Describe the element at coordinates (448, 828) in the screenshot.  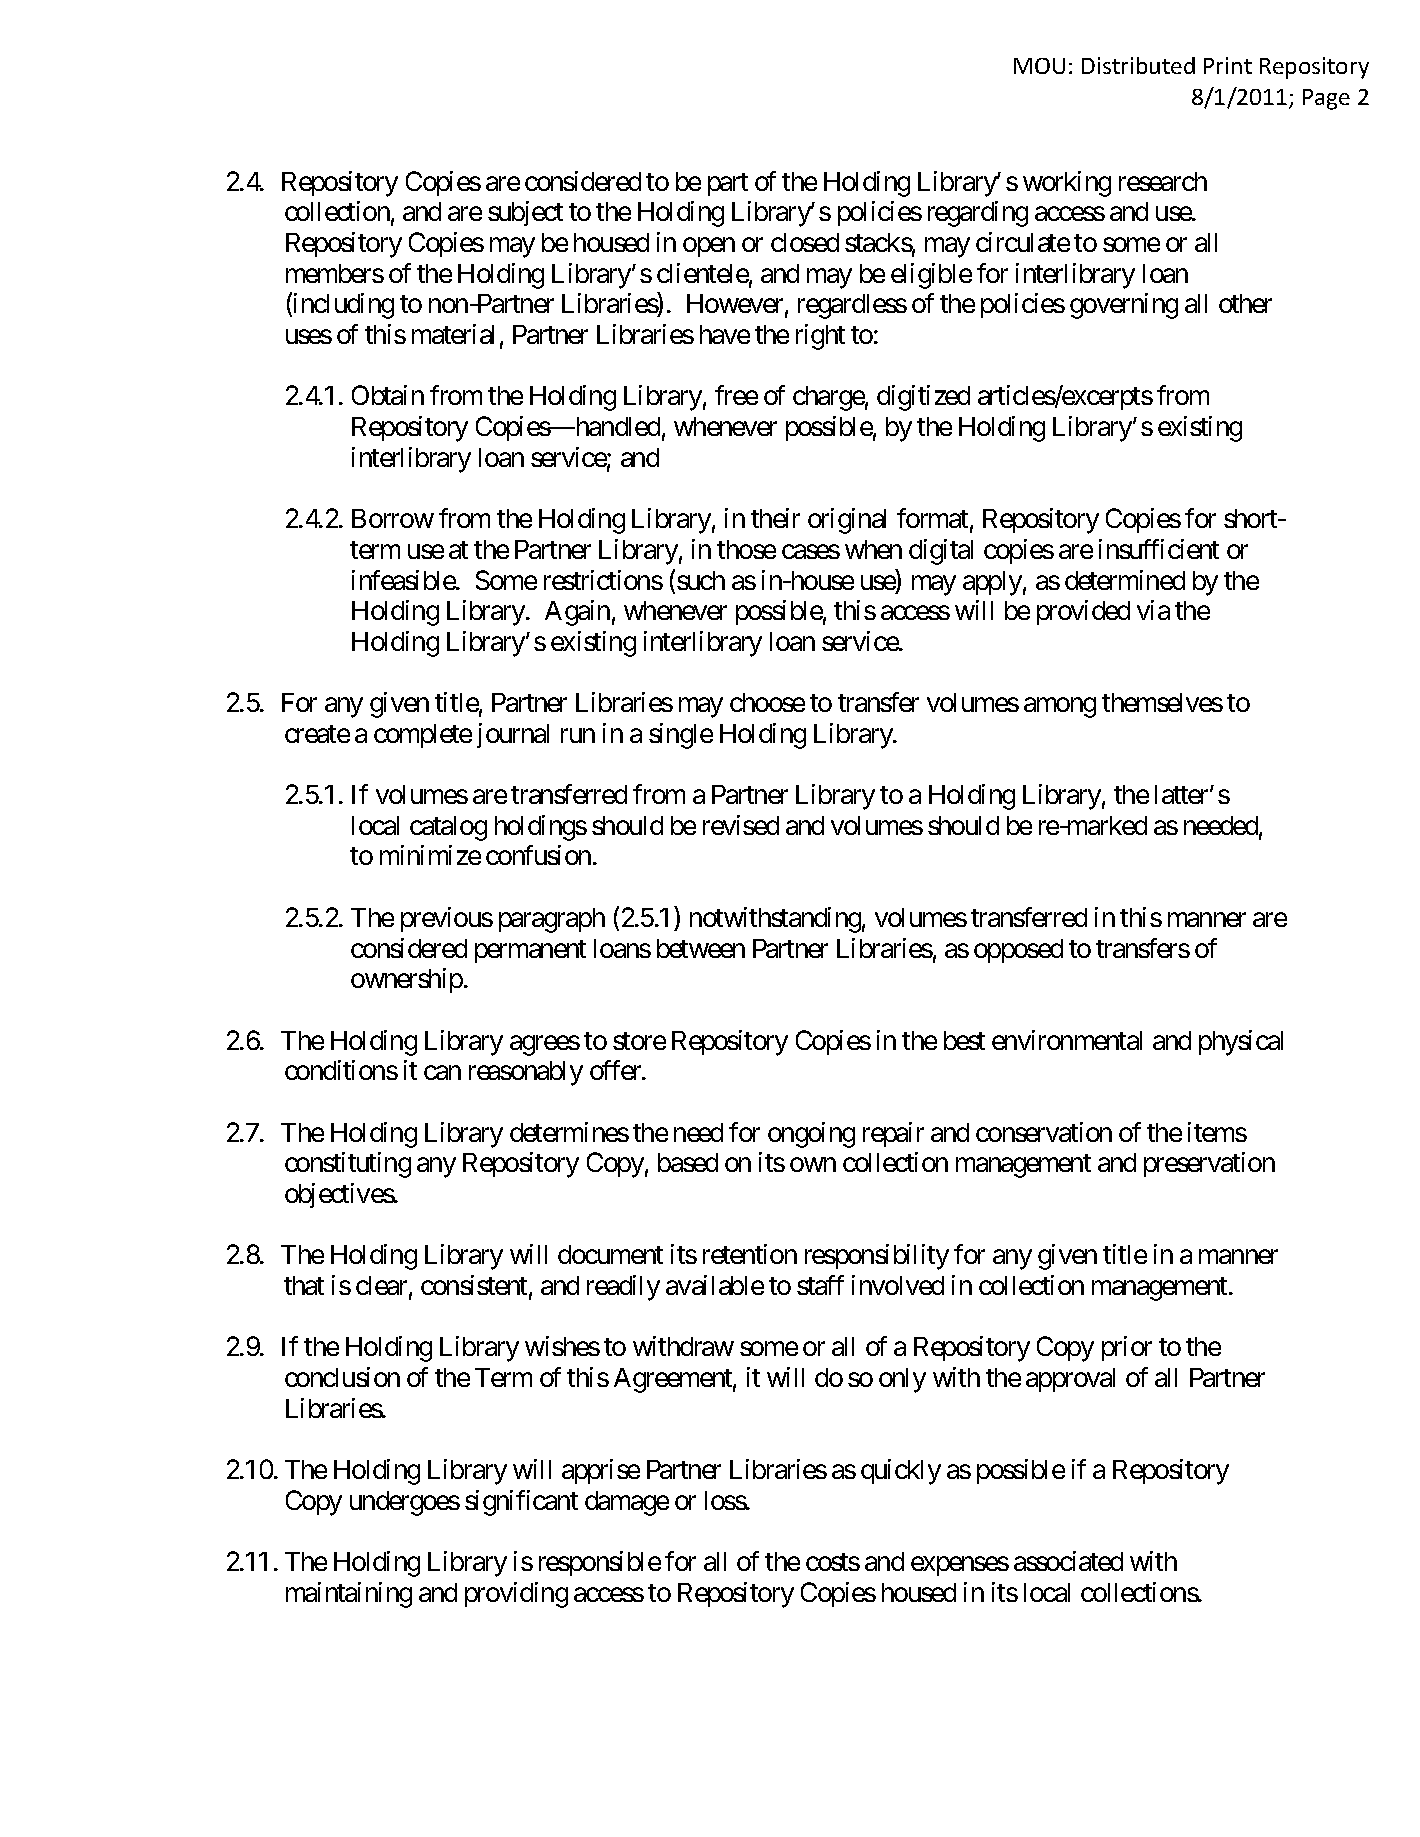
I see `catalog` at that location.
